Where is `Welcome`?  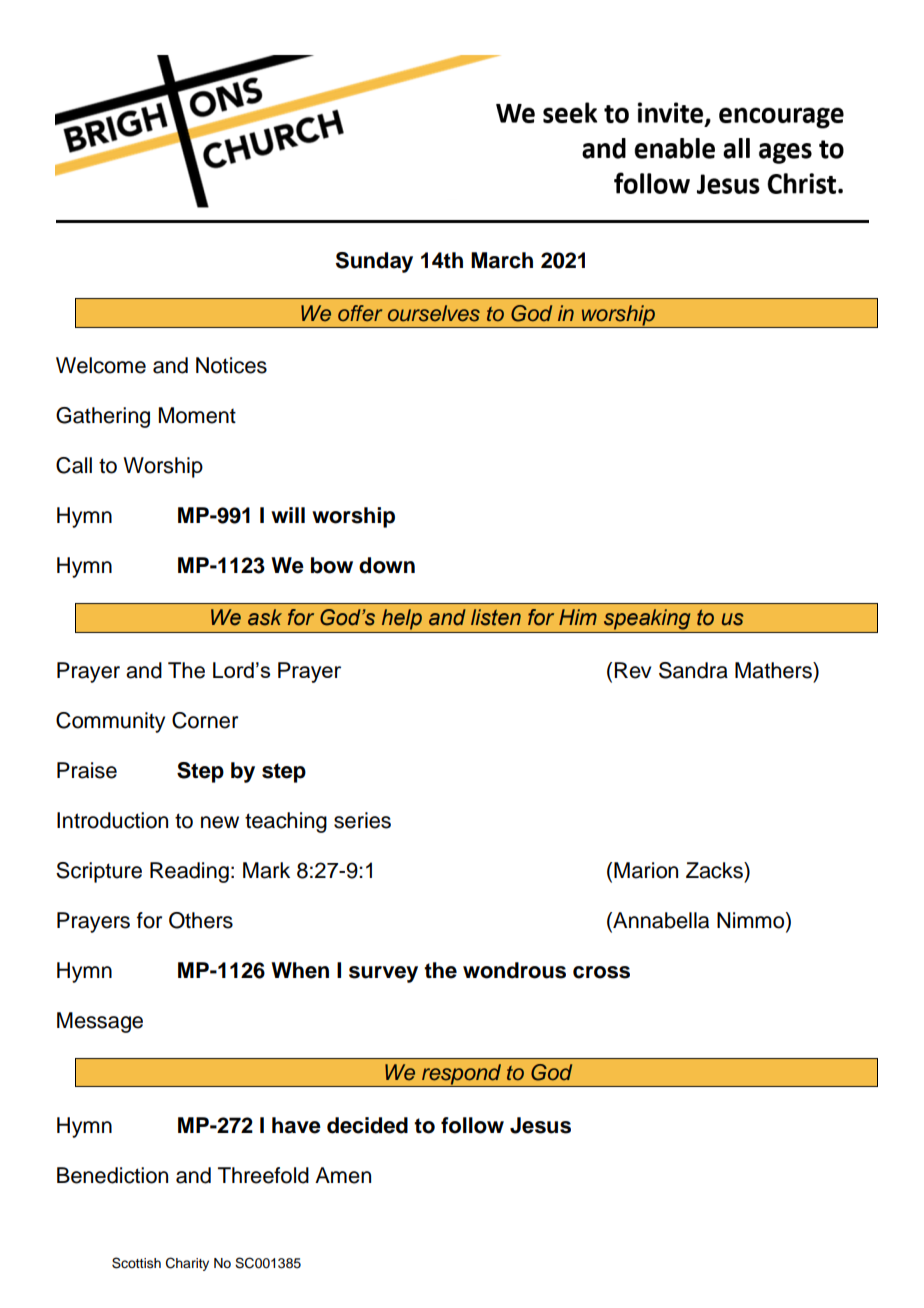
Welcome is located at coordinates (101, 365).
